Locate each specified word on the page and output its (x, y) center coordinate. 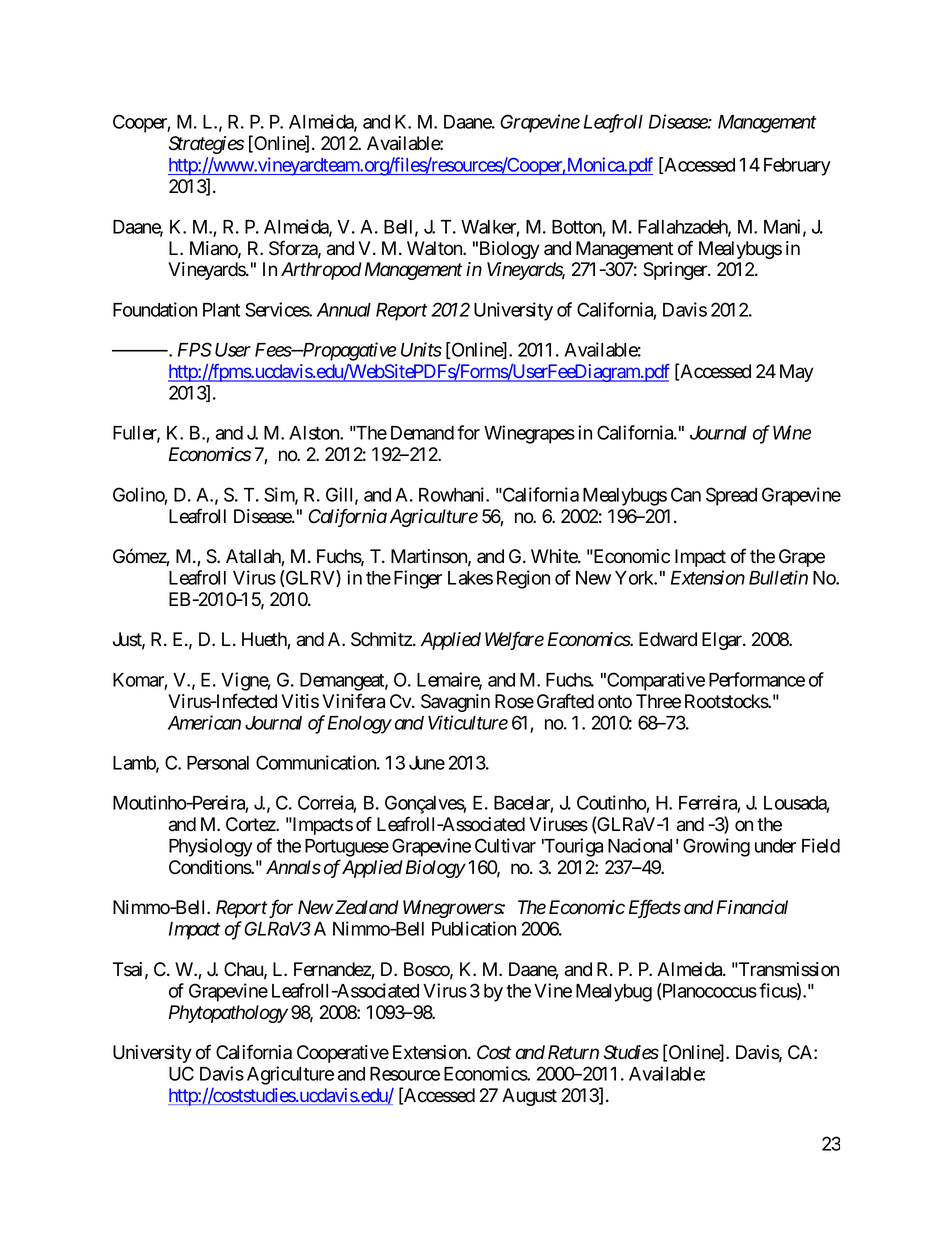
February (797, 167)
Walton (435, 248)
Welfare (514, 640)
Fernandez (333, 970)
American (204, 722)
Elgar (723, 641)
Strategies (206, 145)
